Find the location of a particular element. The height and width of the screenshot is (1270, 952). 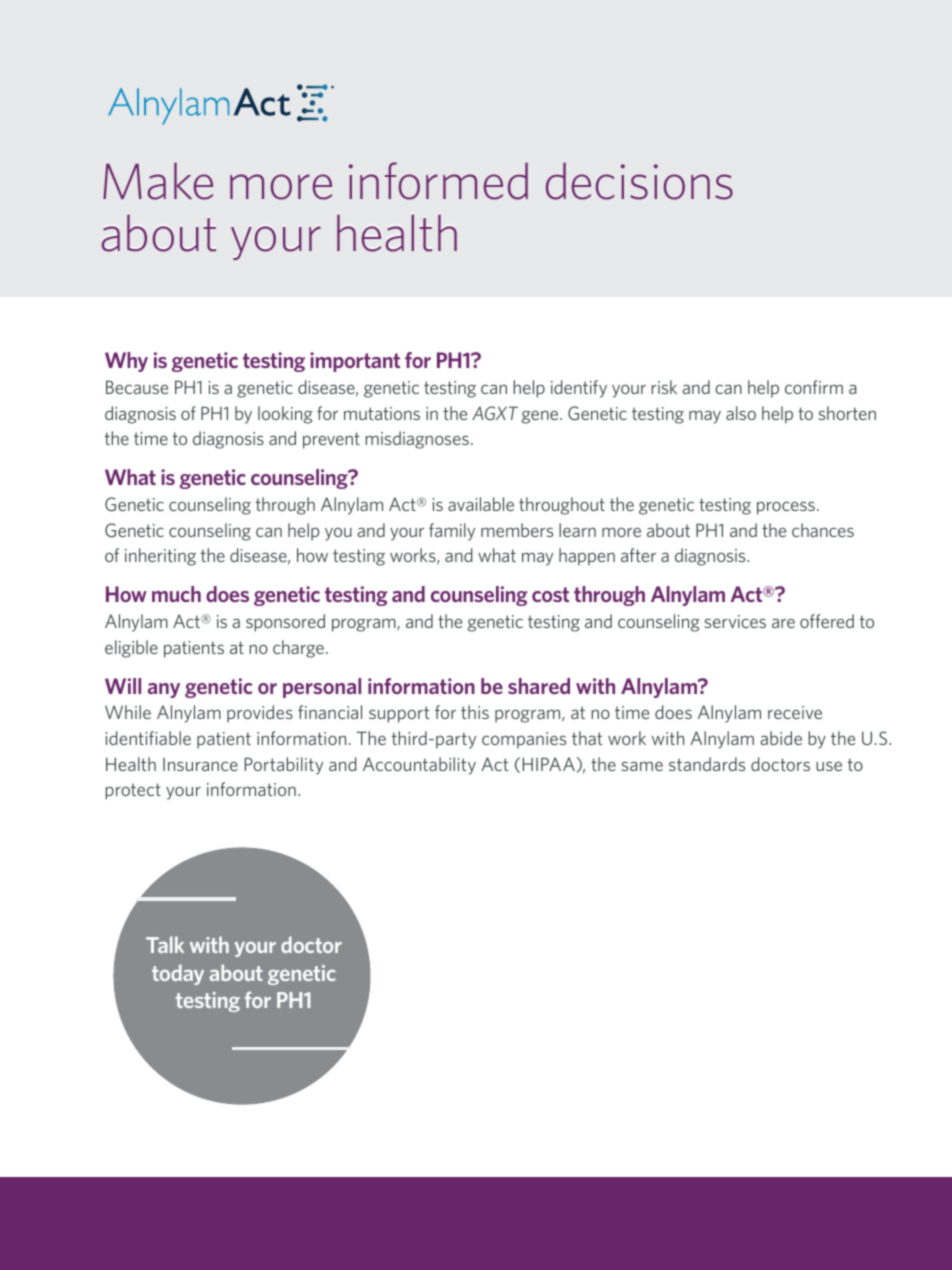

confirm is located at coordinates (814, 387).
